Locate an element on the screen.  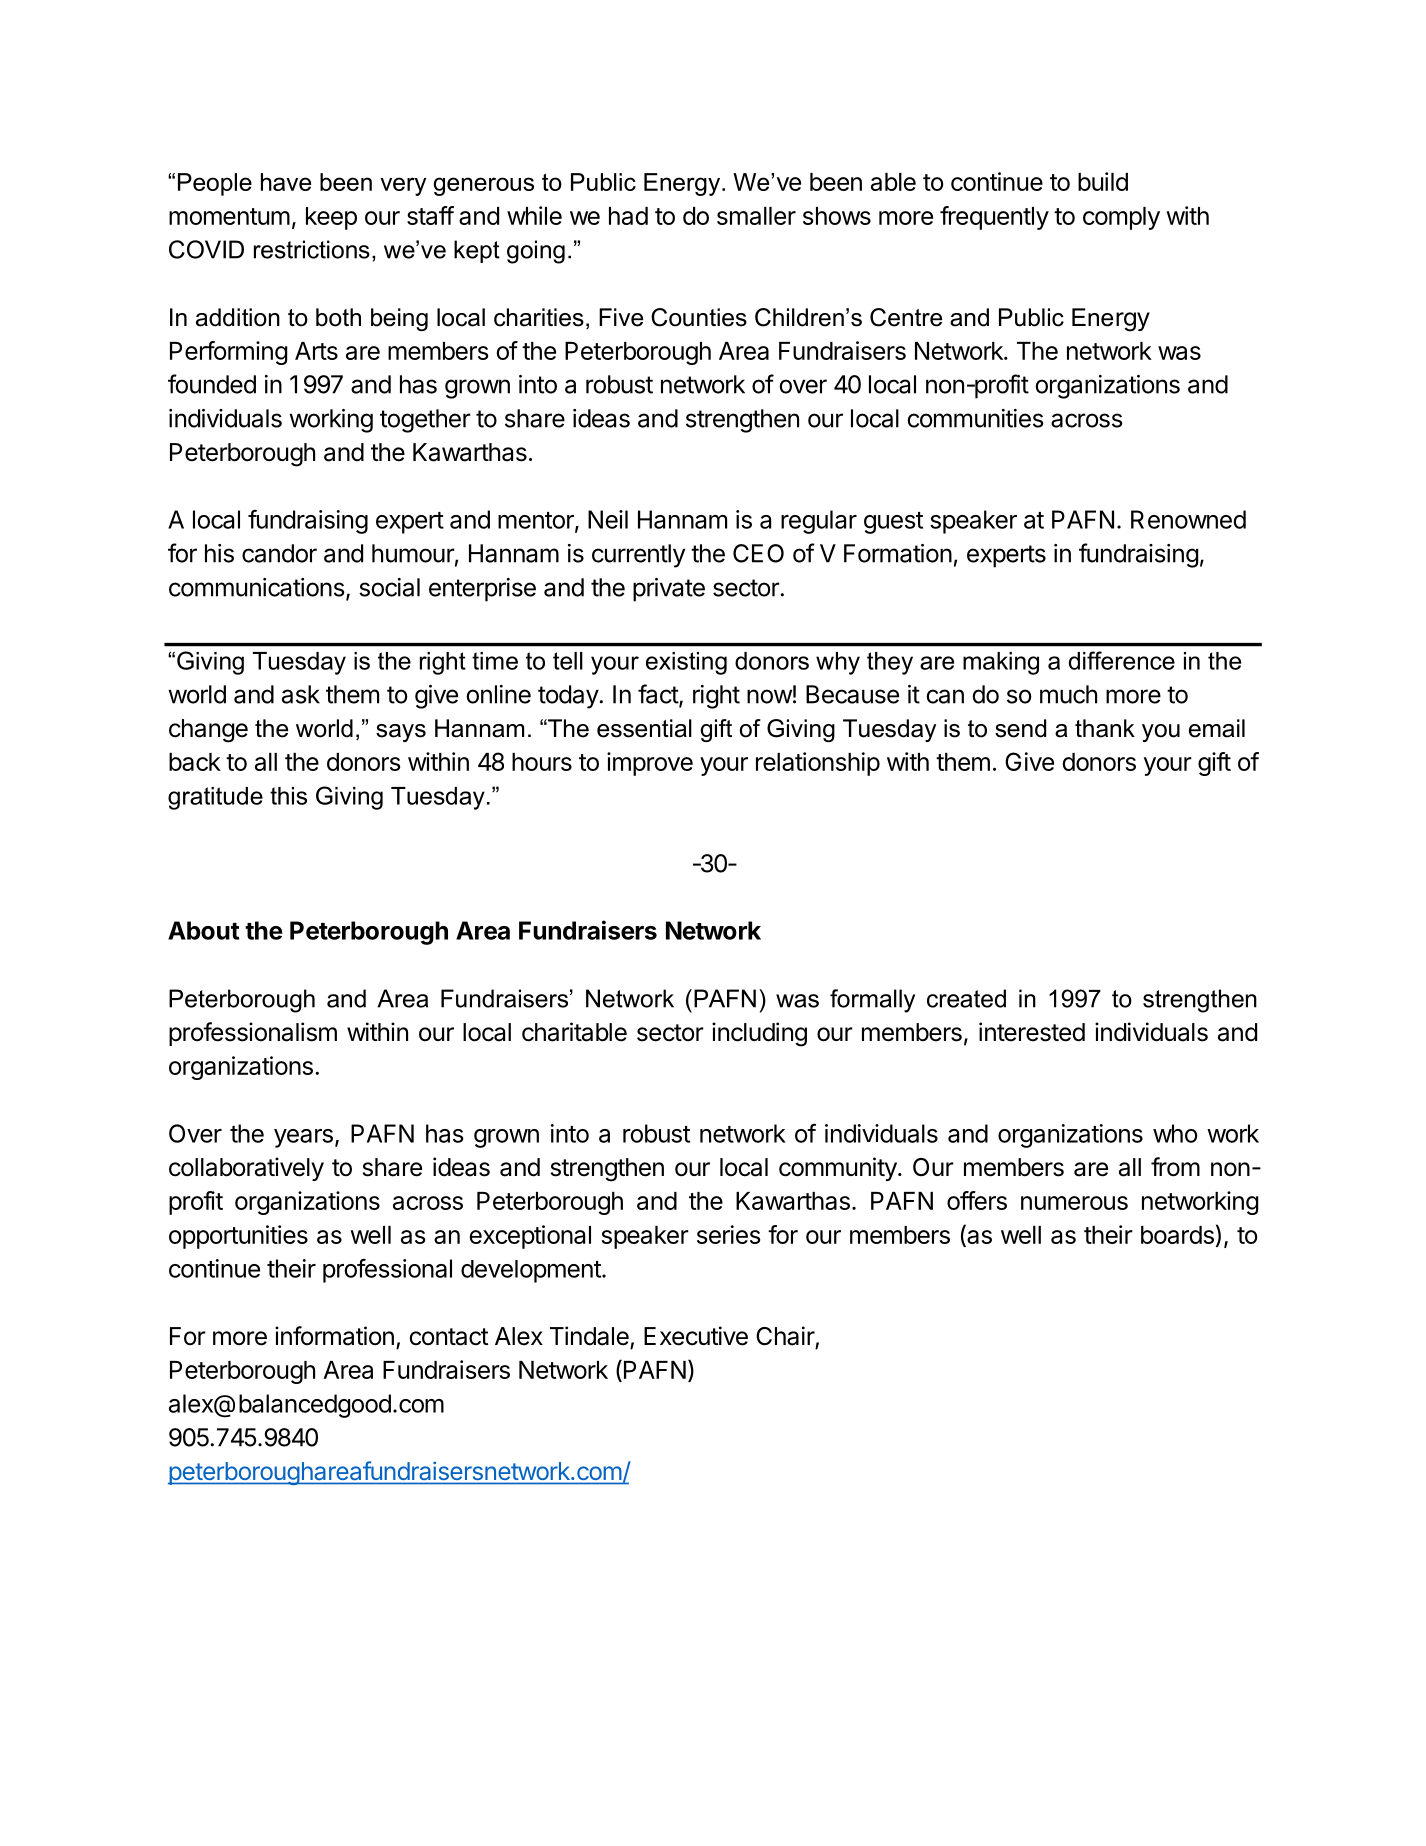
Executive is located at coordinates (696, 1336).
